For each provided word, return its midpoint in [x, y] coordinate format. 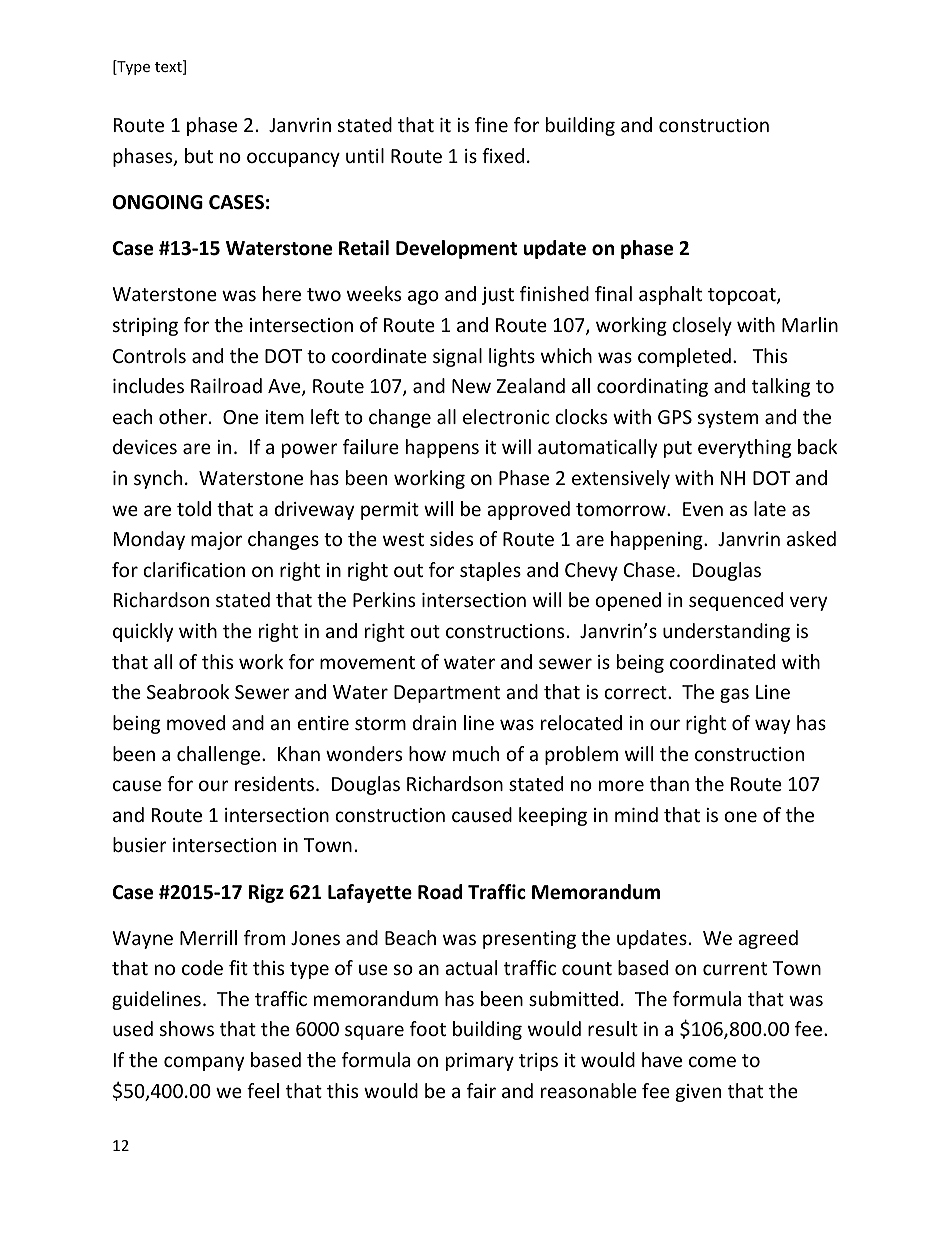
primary [480, 1062]
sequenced [736, 601]
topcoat [743, 296]
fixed [503, 155]
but [199, 155]
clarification [194, 569]
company [204, 1063]
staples [490, 571]
